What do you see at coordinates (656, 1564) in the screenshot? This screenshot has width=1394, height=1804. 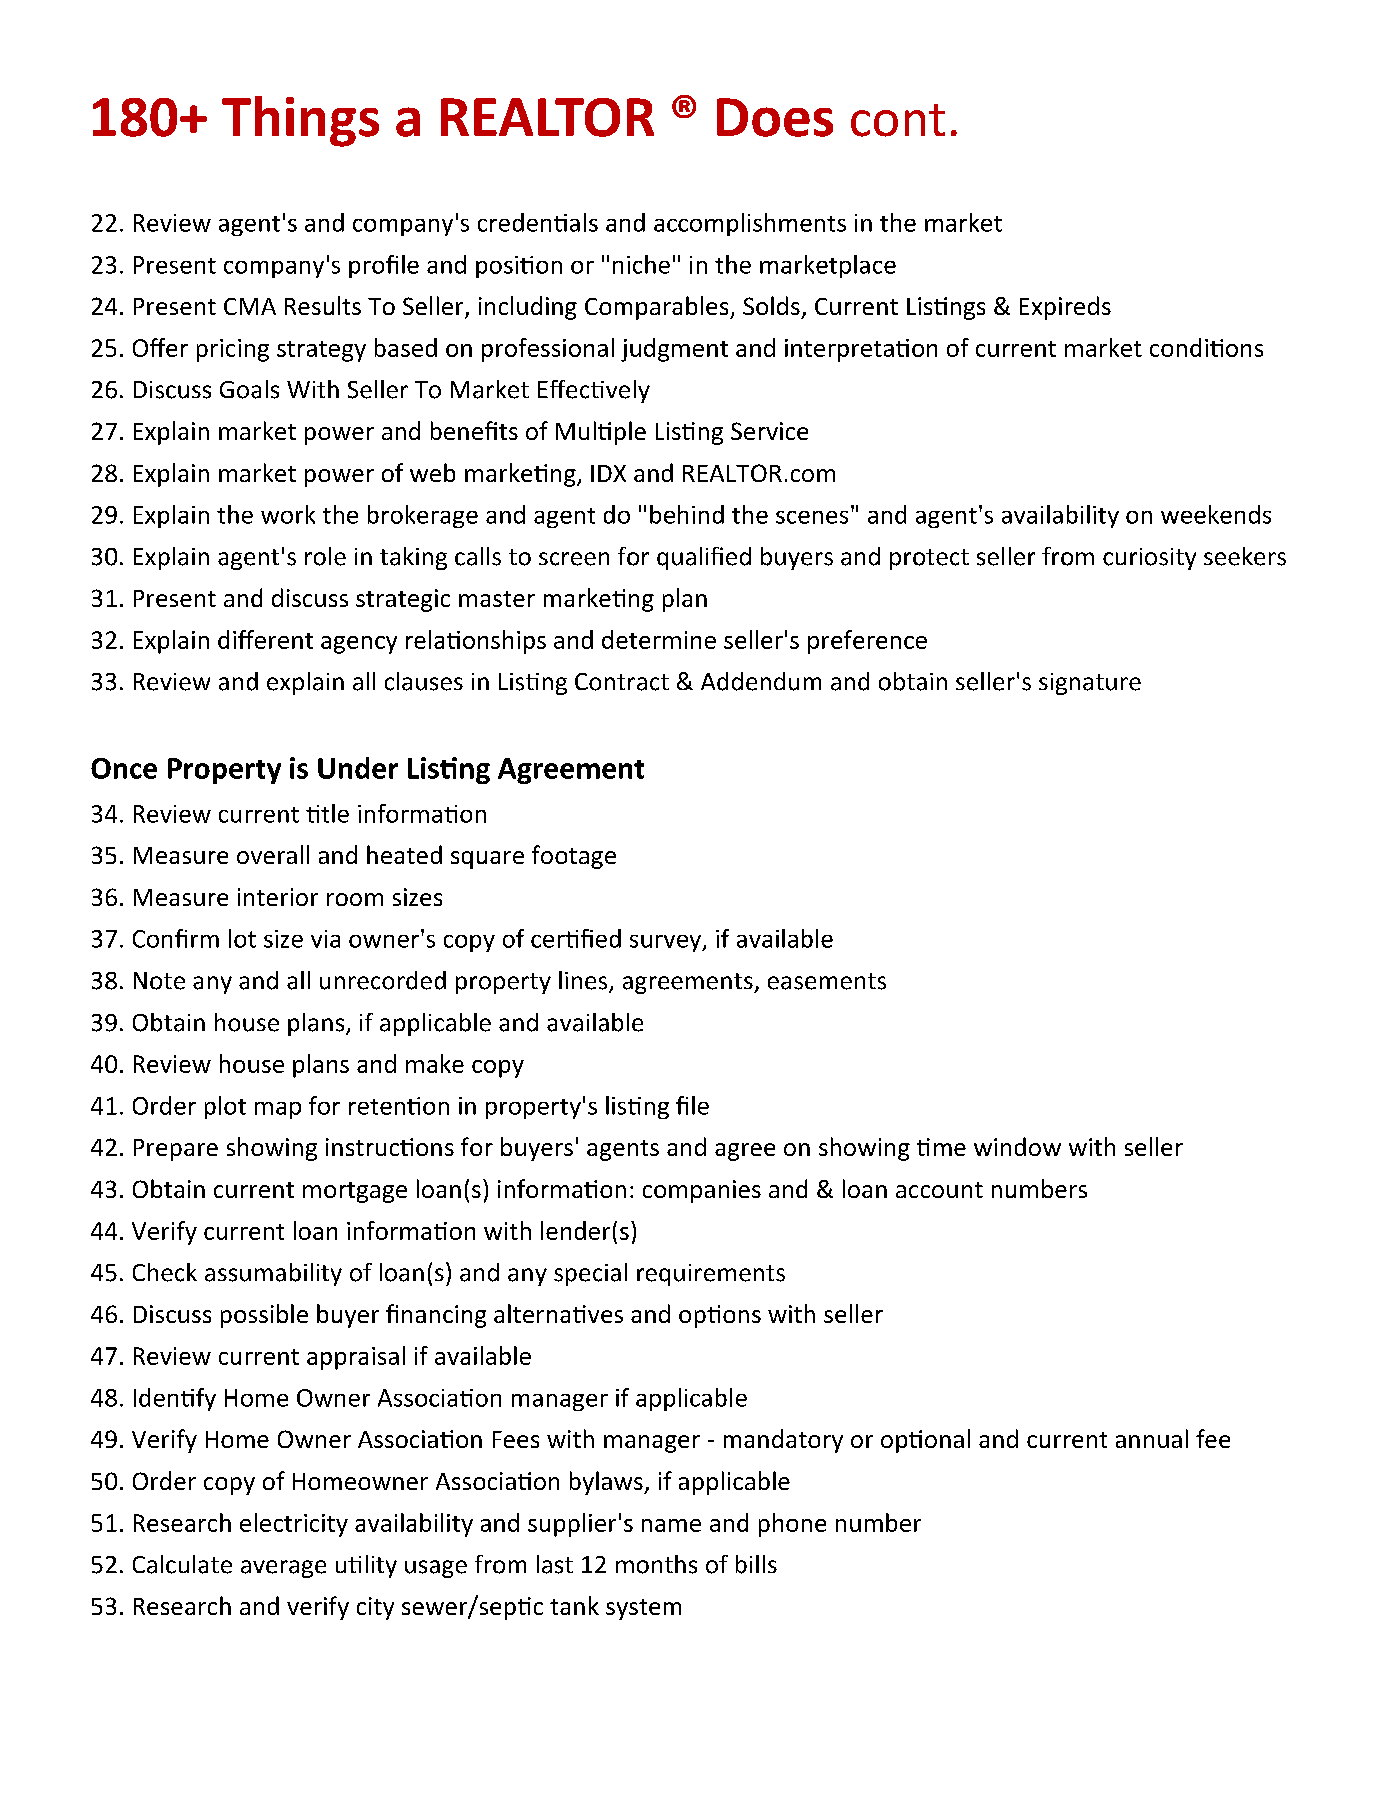 I see `months` at bounding box center [656, 1564].
